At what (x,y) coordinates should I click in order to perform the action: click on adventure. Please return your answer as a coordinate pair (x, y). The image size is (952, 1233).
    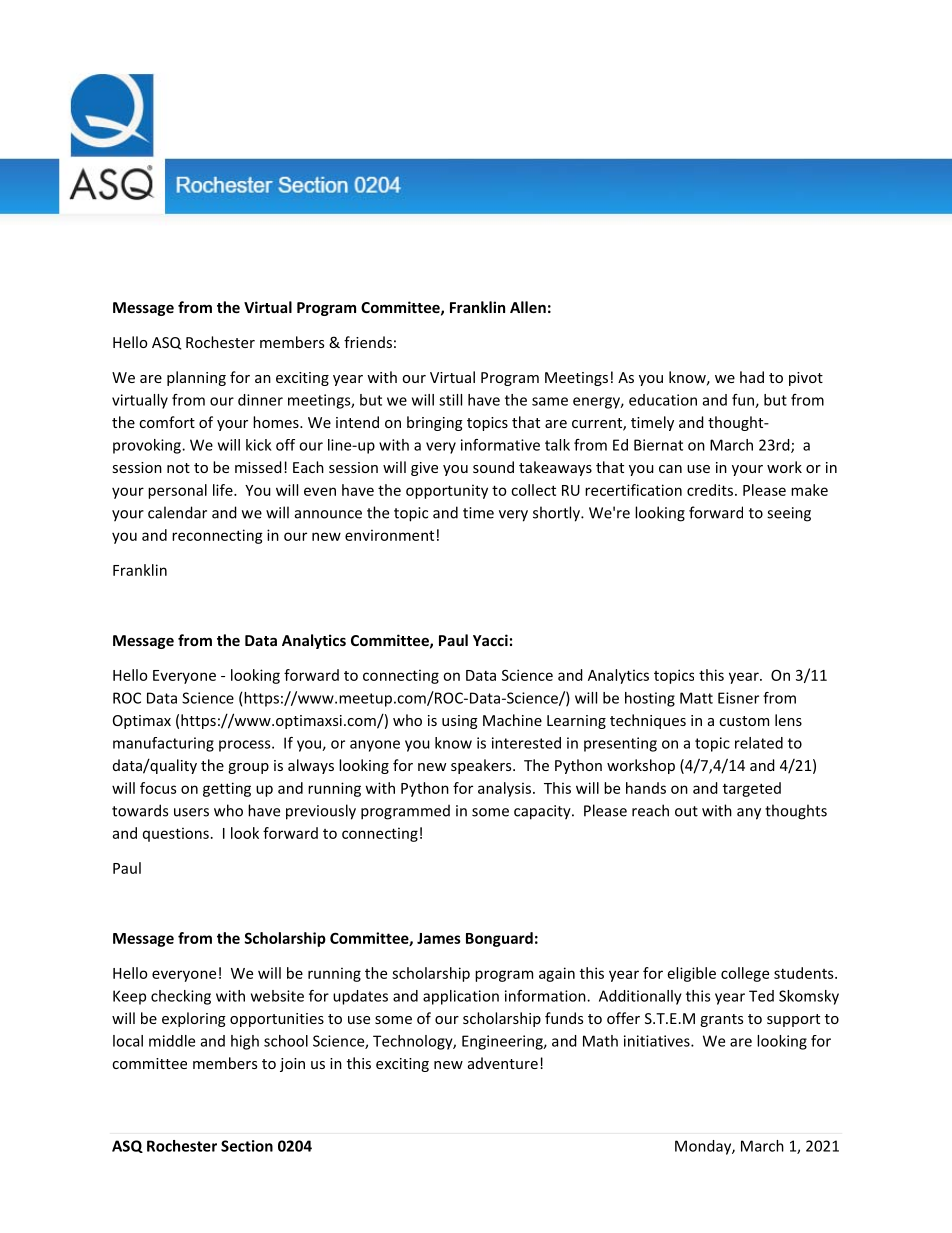
    Looking at the image, I should click on (503, 1063).
